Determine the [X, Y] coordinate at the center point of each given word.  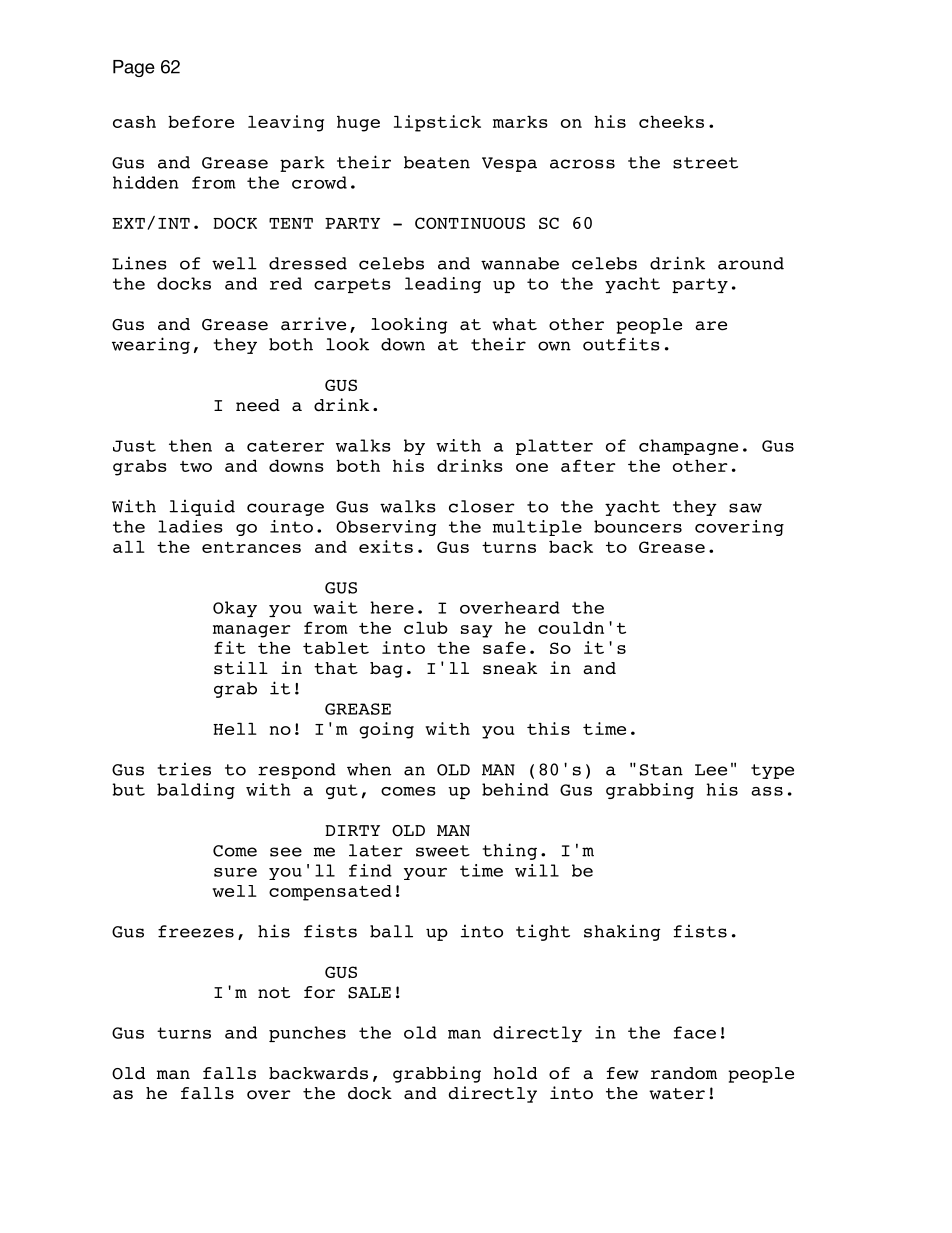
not [274, 993]
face [695, 1032]
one [532, 467]
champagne [688, 447]
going [386, 730]
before [201, 121]
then [190, 445]
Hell [235, 729]
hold [515, 1073]
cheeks [671, 122]
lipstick [437, 123]
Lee [711, 770]
